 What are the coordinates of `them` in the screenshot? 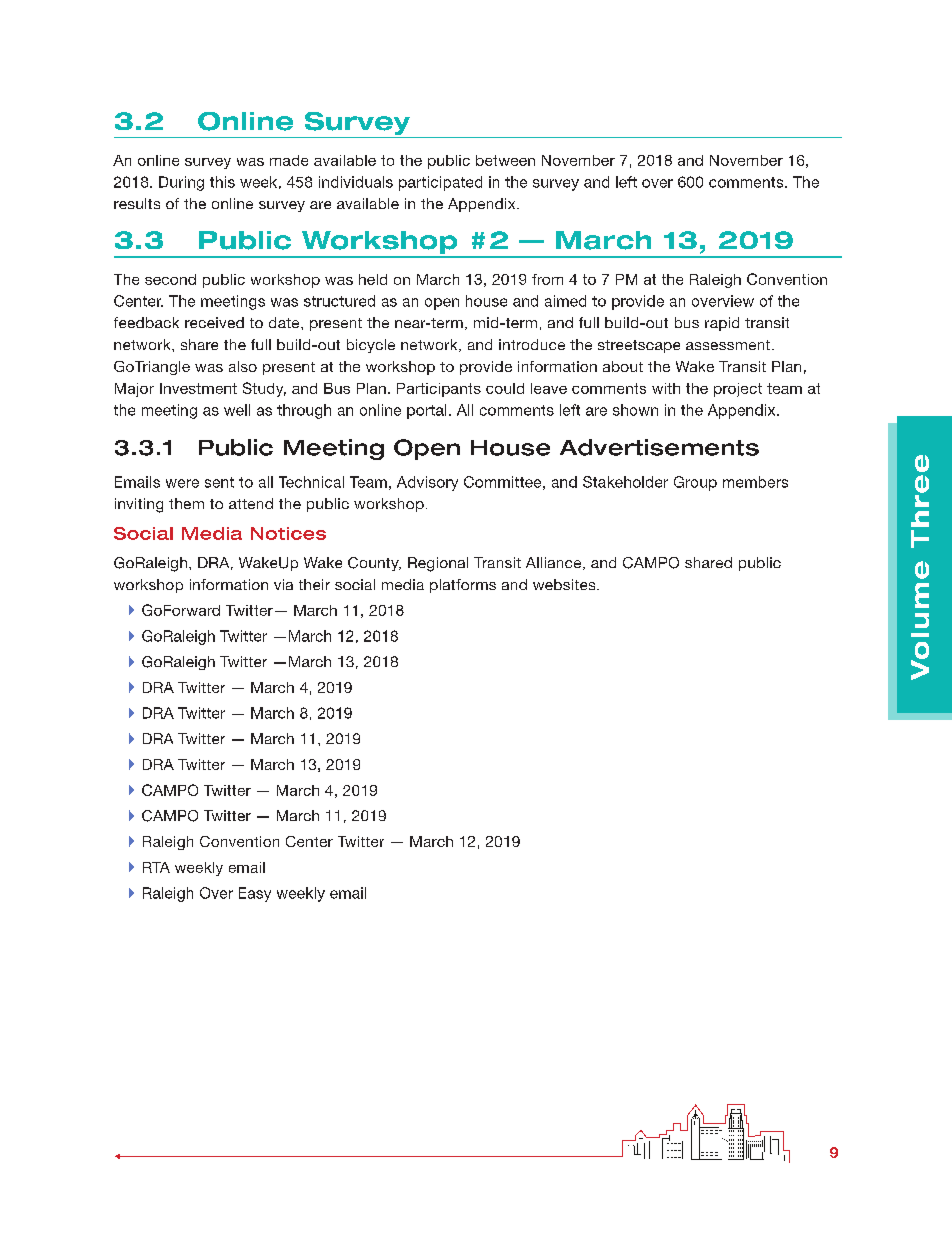 It's located at (186, 503).
